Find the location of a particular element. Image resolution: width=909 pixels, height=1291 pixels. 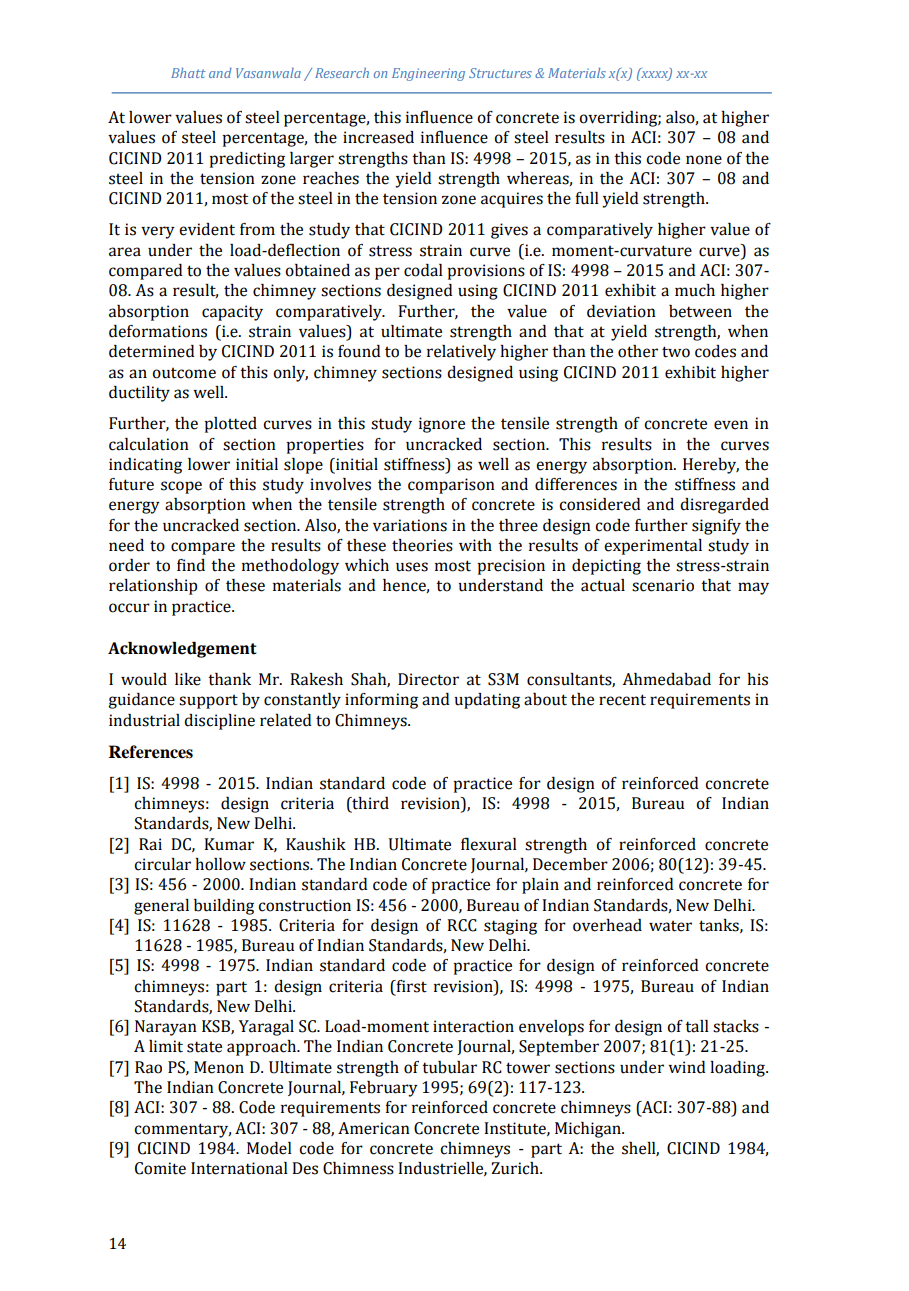

scenario is located at coordinates (663, 585).
